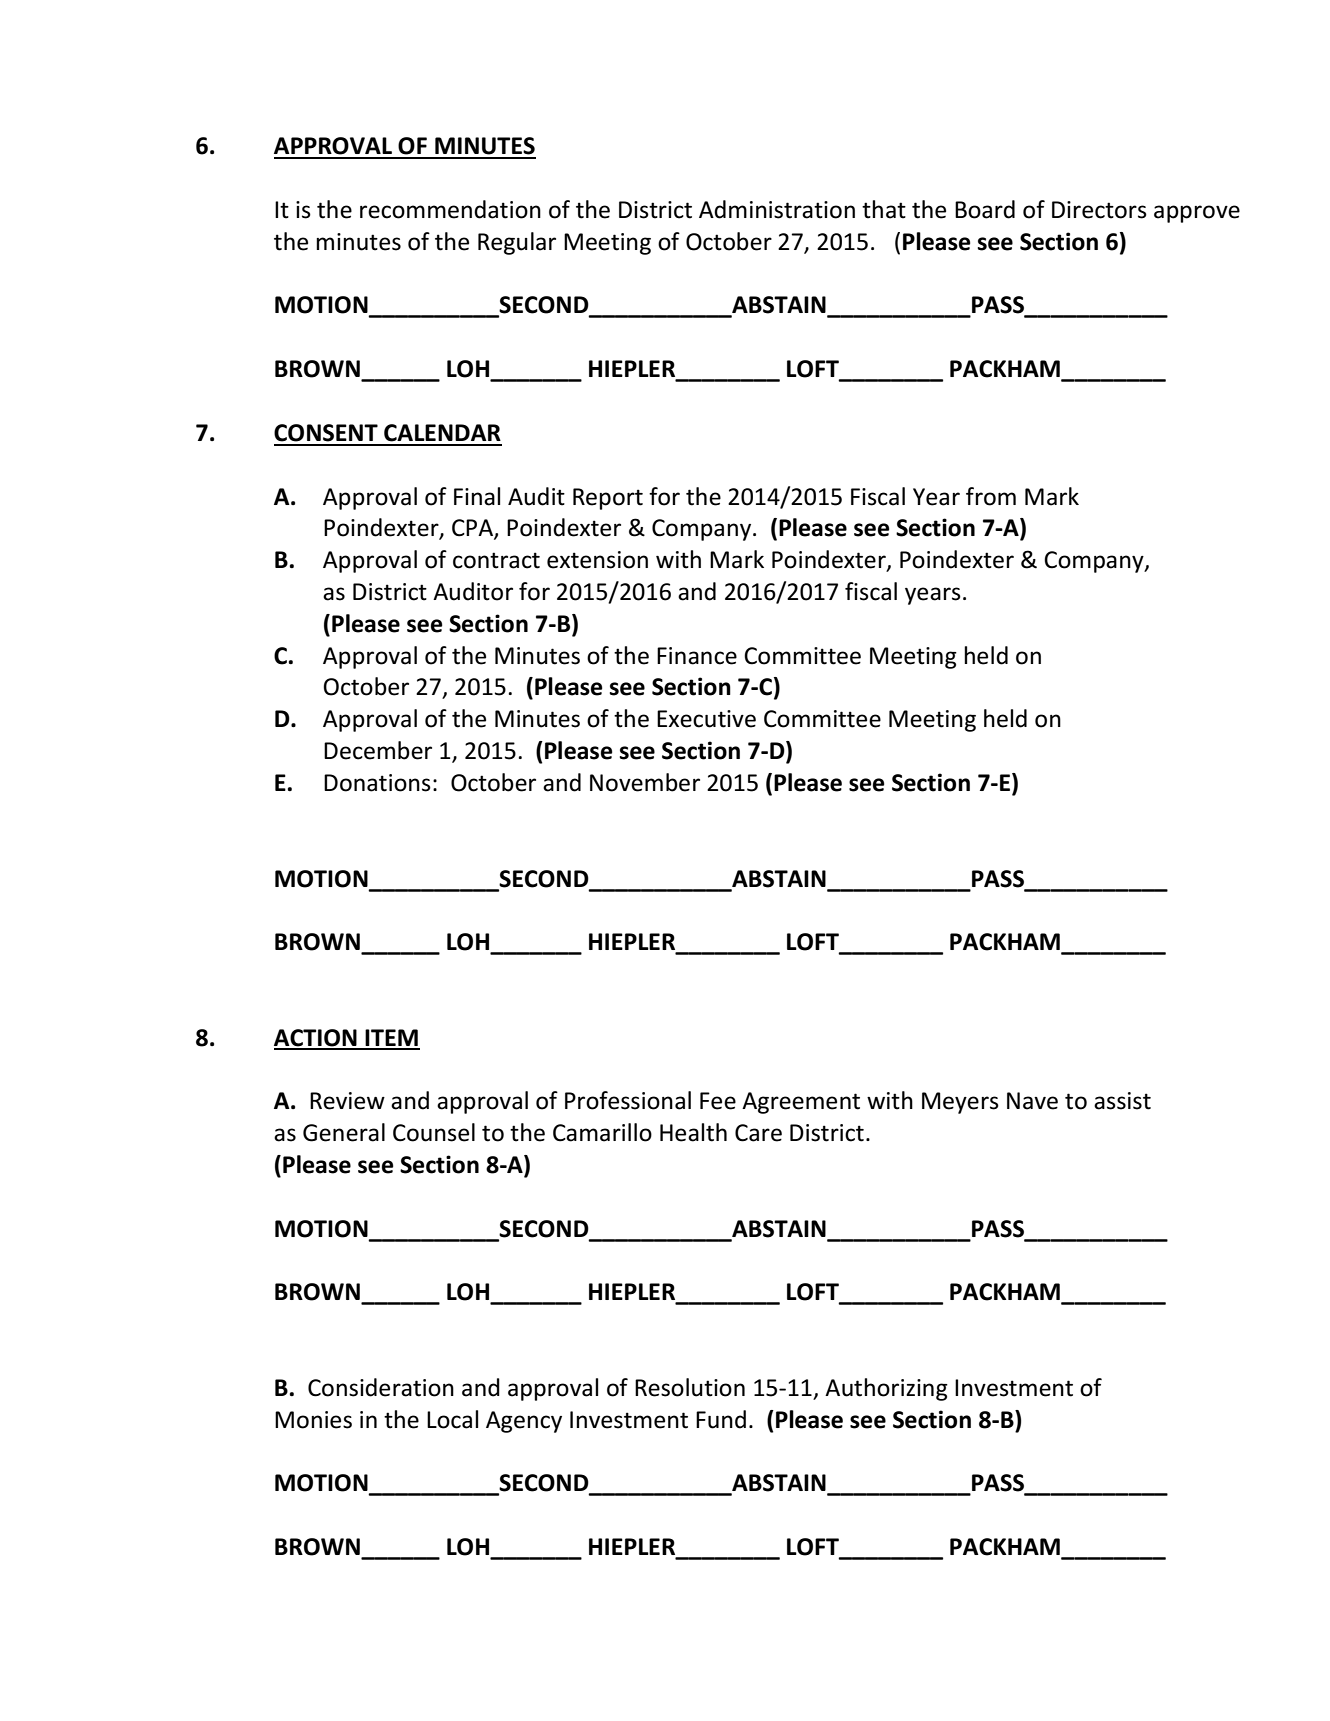  What do you see at coordinates (381, 1387) in the page?
I see `Consideration` at bounding box center [381, 1387].
